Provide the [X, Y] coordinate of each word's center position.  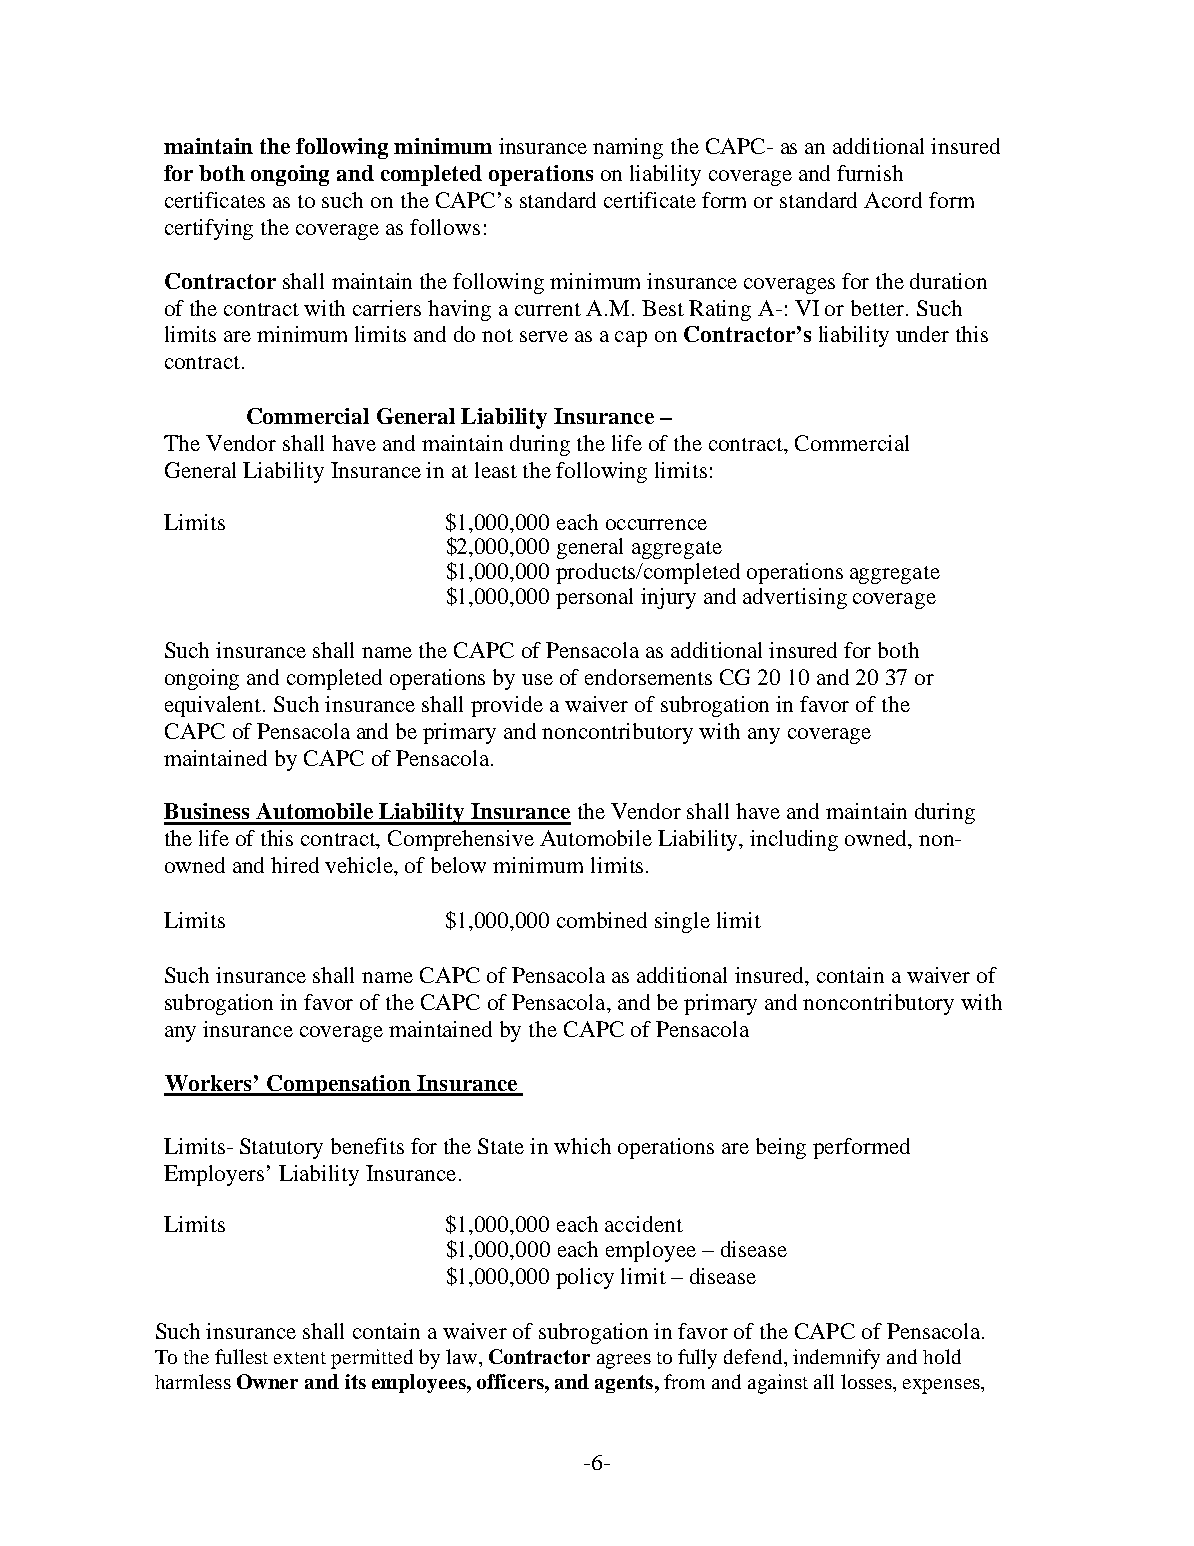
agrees [624, 1361]
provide [507, 706]
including [794, 840]
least [496, 470]
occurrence [656, 524]
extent [300, 1358]
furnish [870, 173]
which [582, 1146]
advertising [795, 598]
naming [628, 148]
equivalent [214, 706]
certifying [209, 229]
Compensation [339, 1085]
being [781, 1148]
